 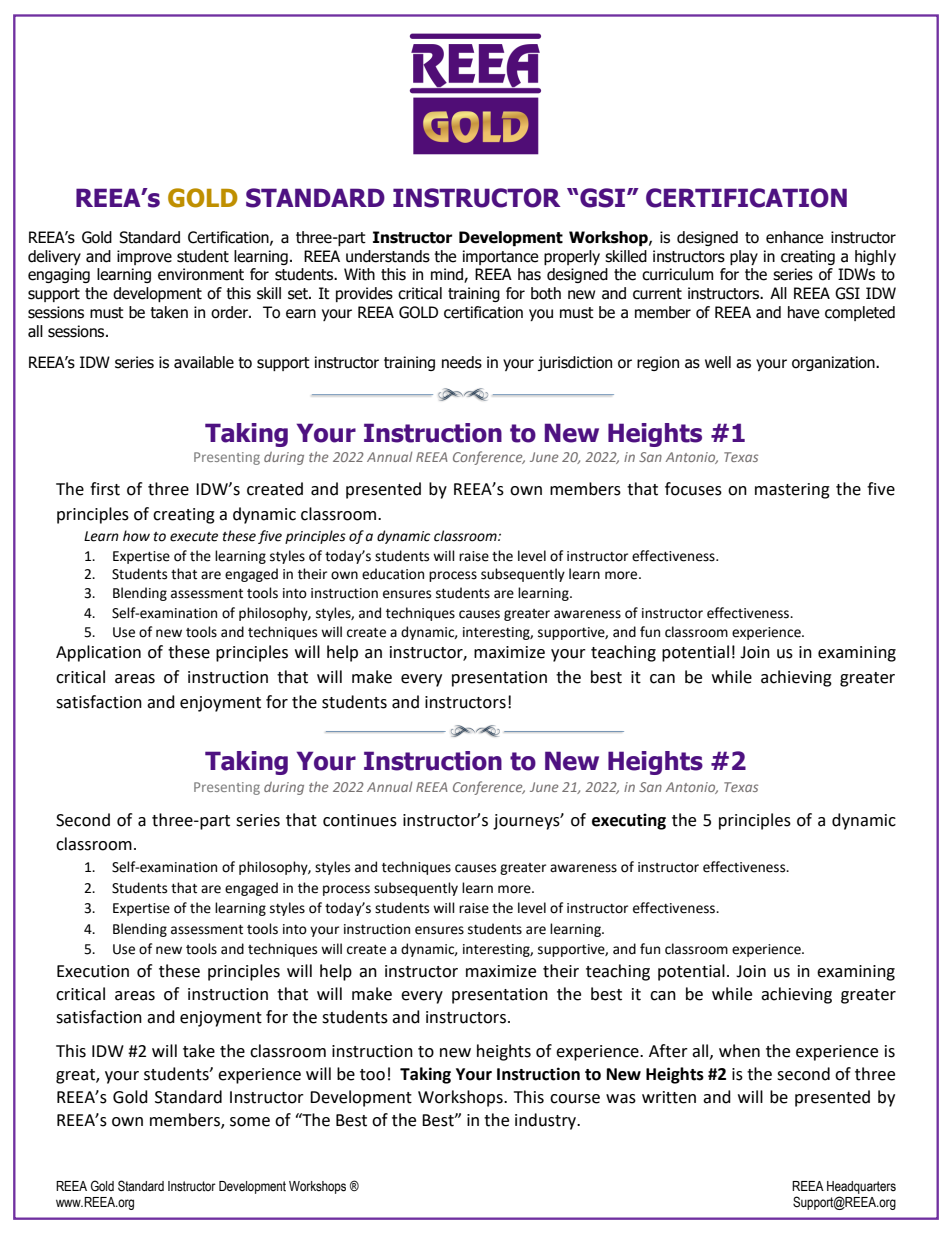 What do you see at coordinates (744, 257) in the screenshot?
I see `play` at bounding box center [744, 257].
